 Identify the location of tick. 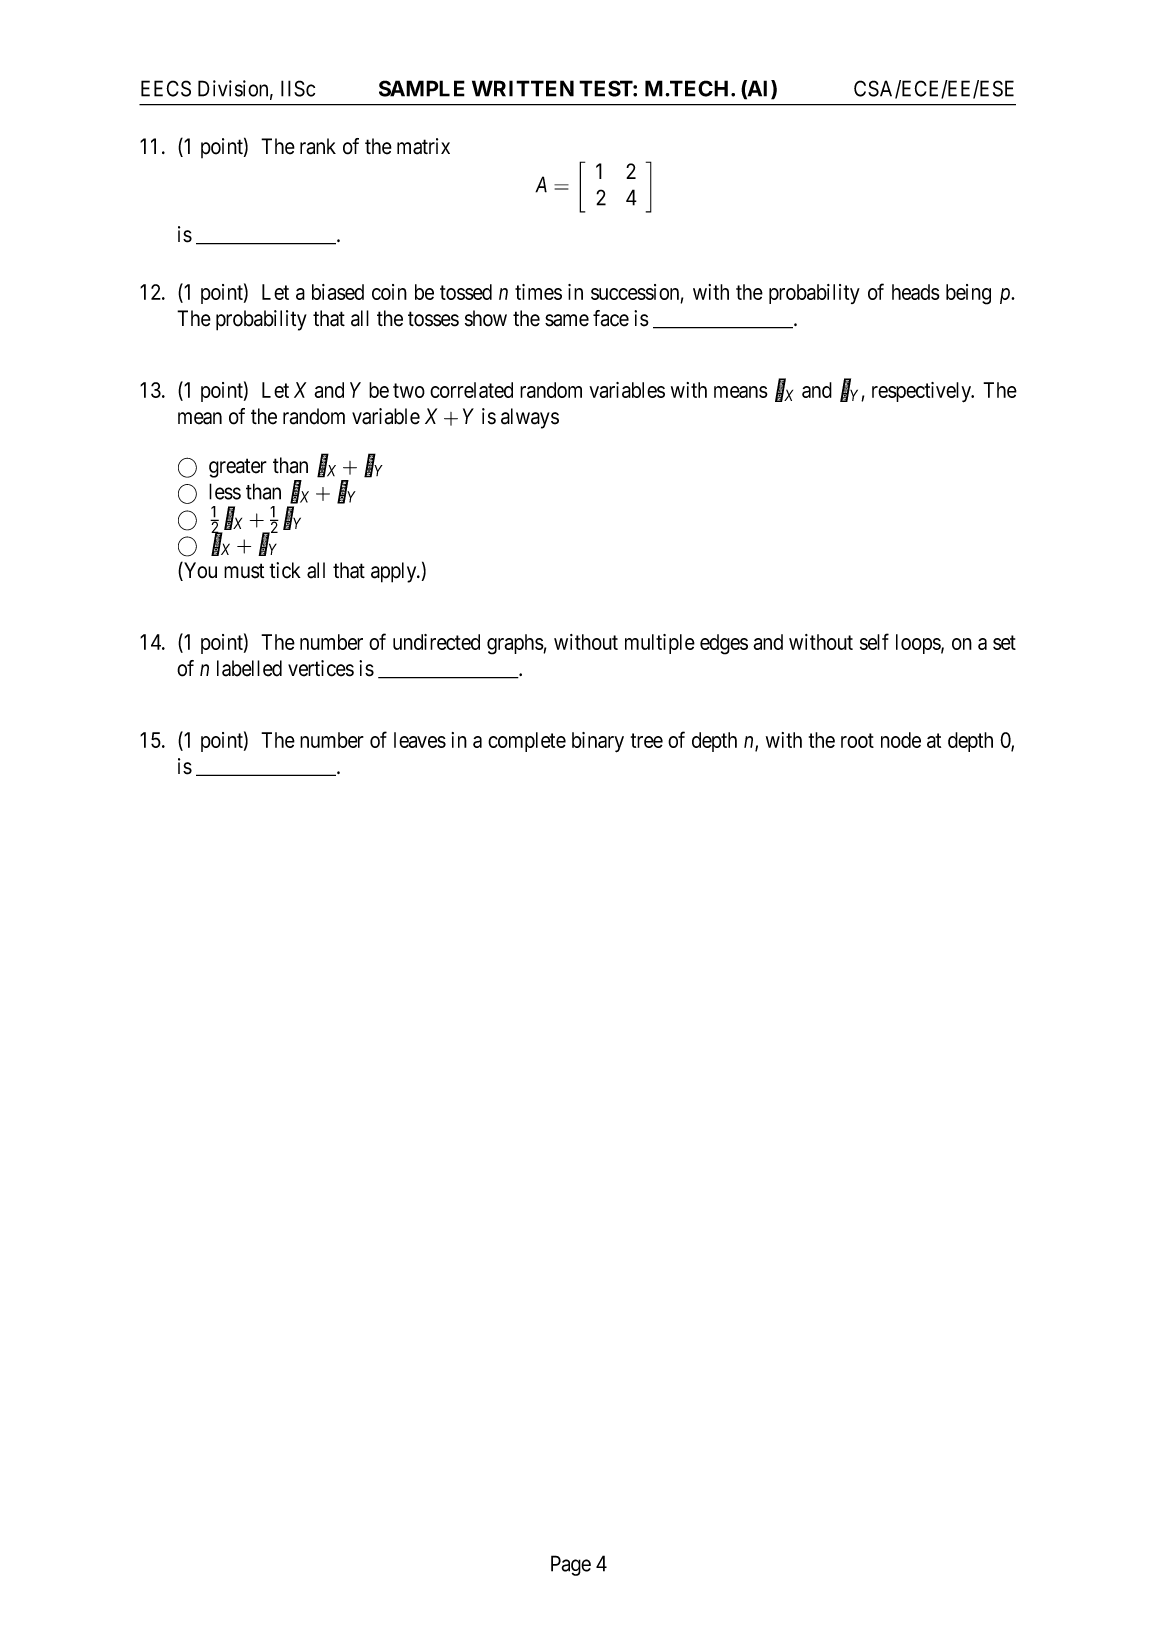
(285, 570).
